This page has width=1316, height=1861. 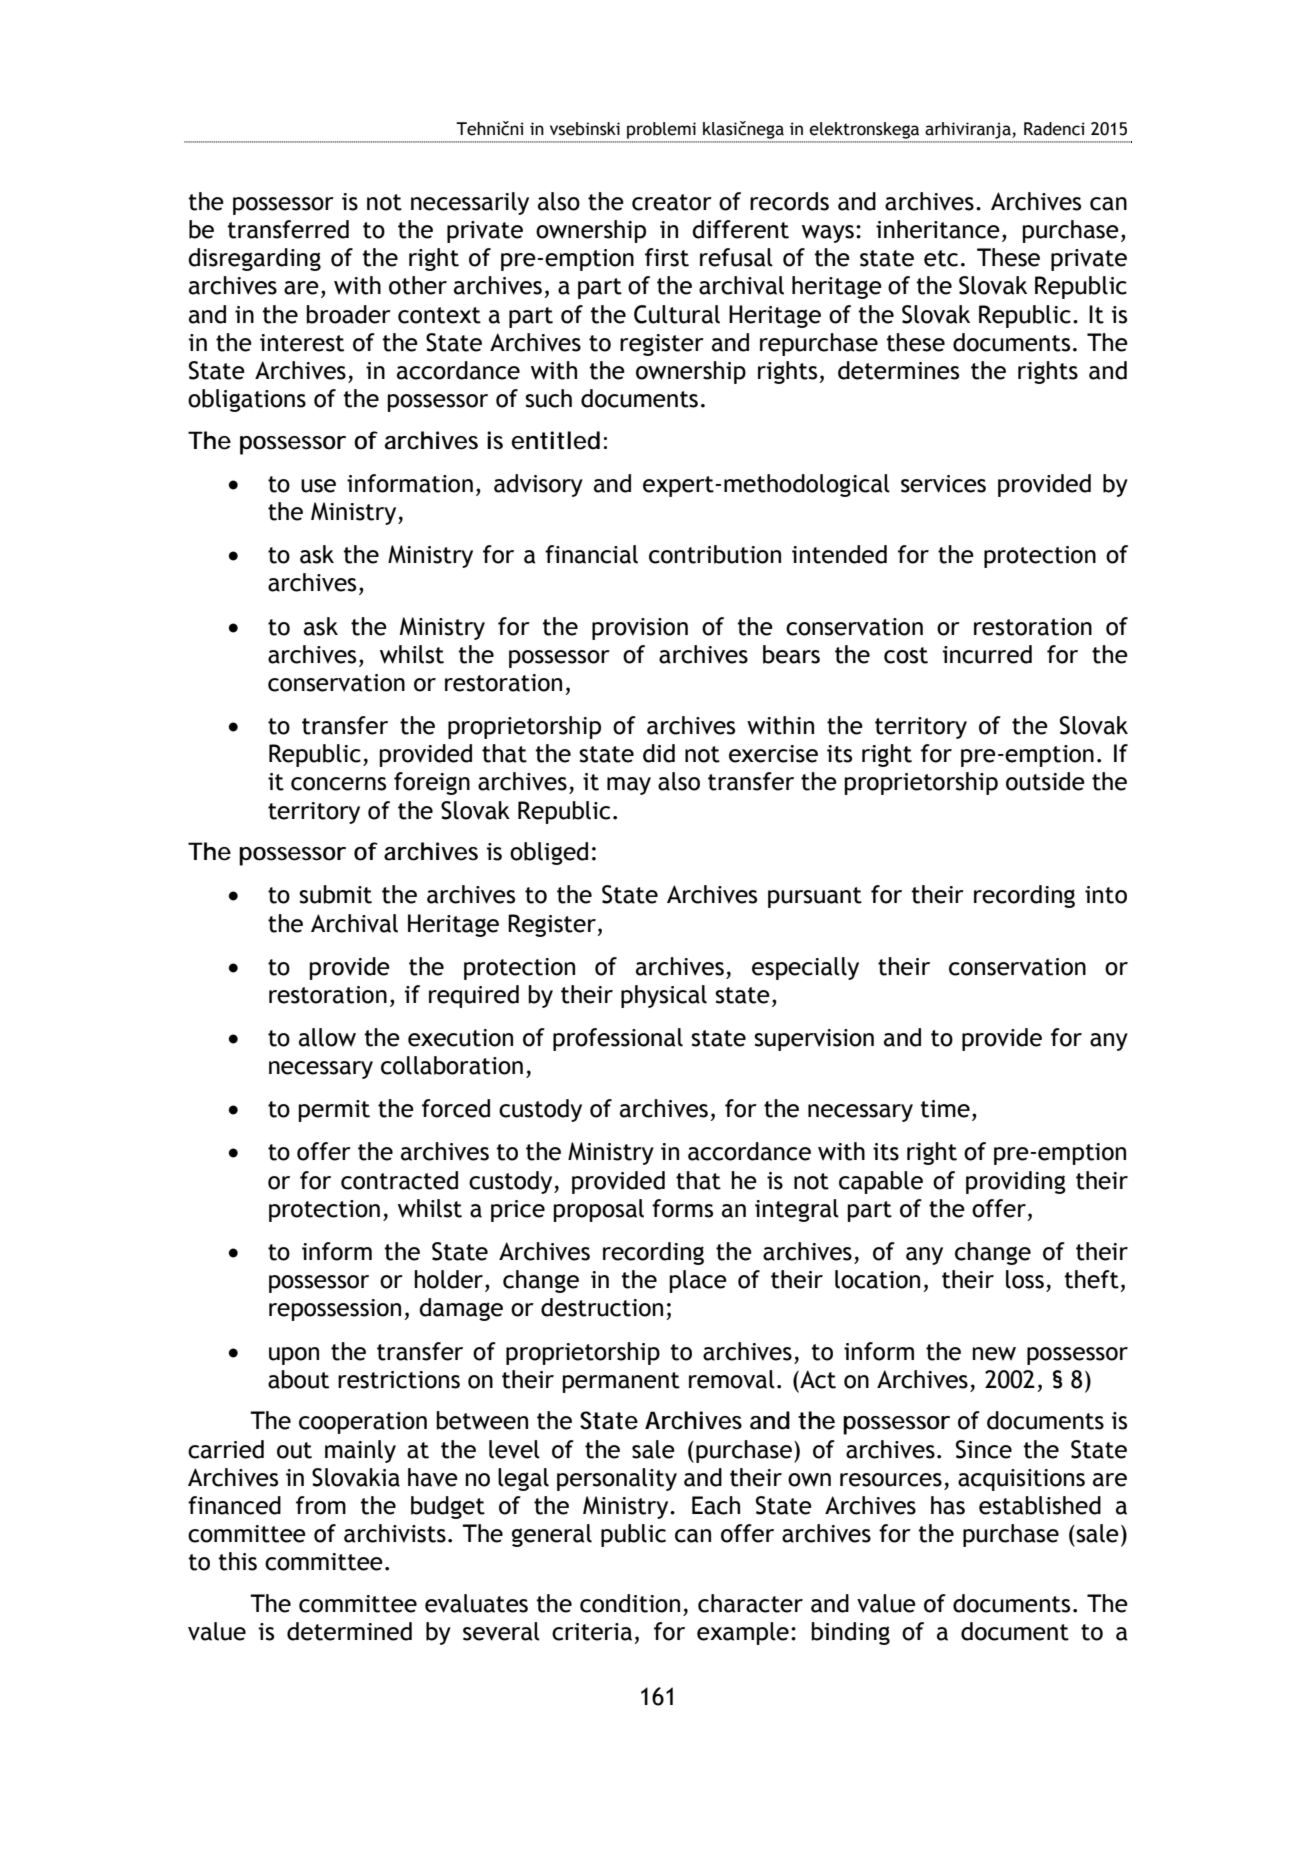 I want to click on physical, so click(x=664, y=996).
